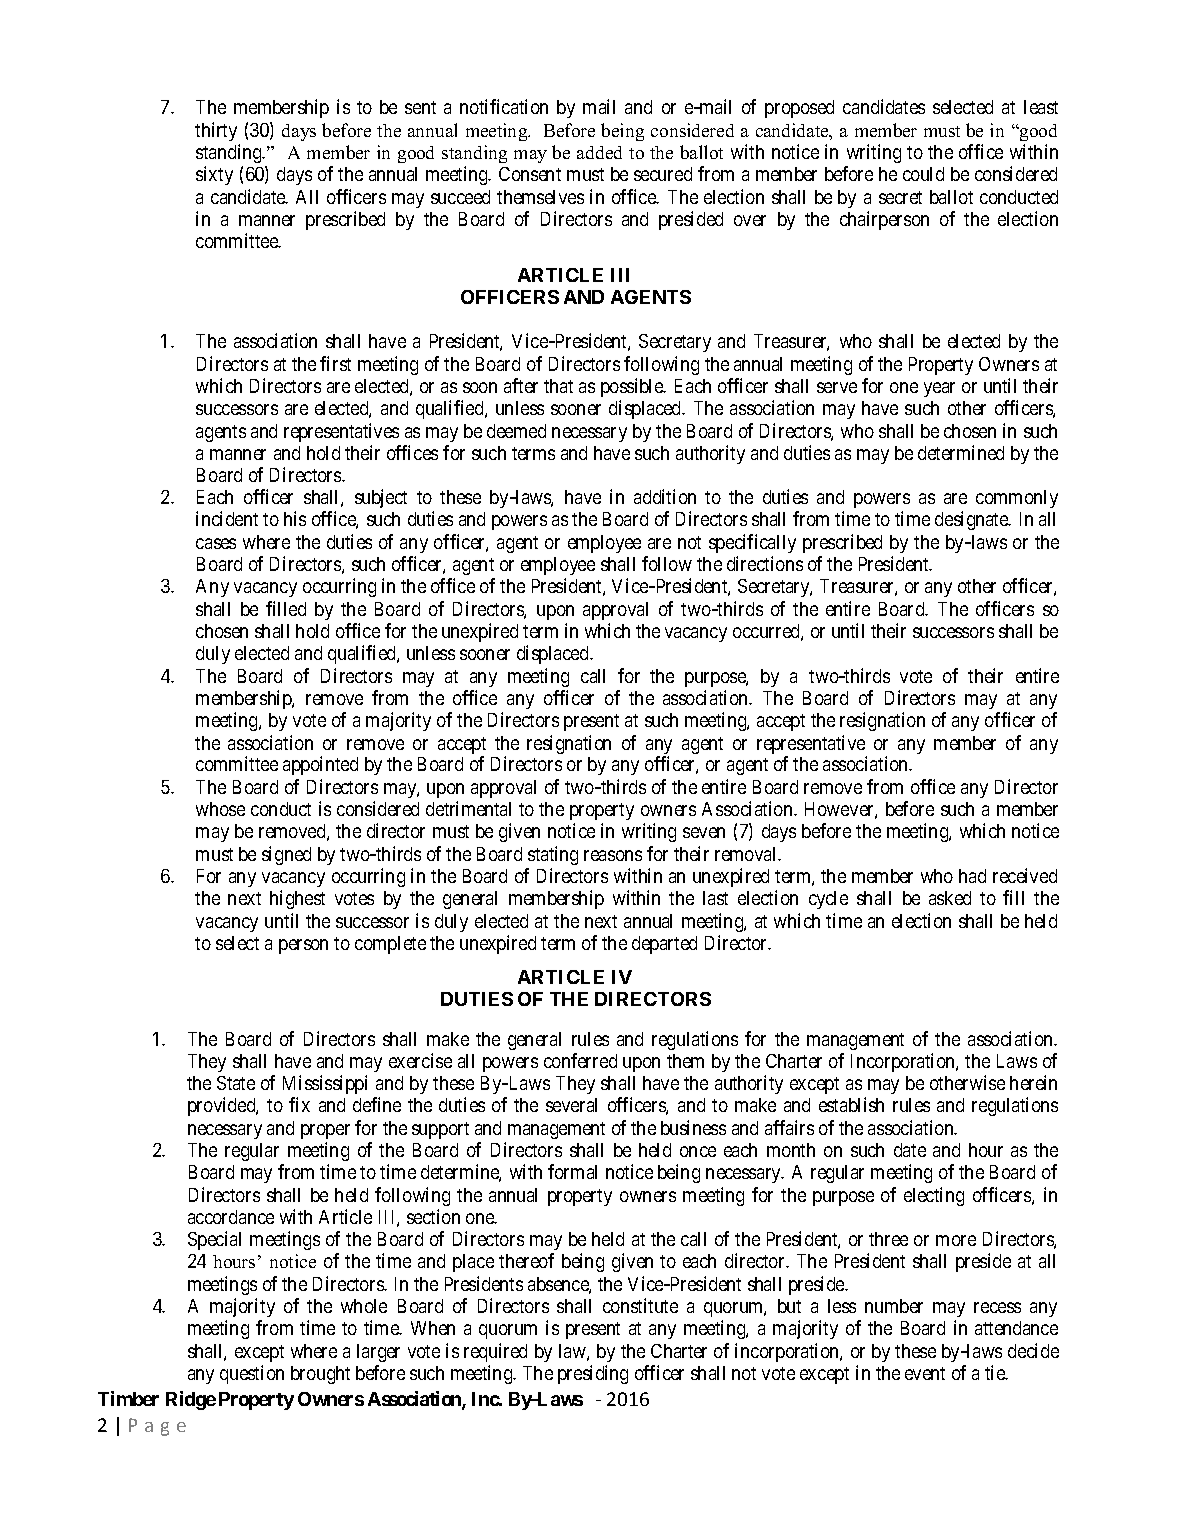 The image size is (1186, 1534). I want to click on added, so click(599, 152).
